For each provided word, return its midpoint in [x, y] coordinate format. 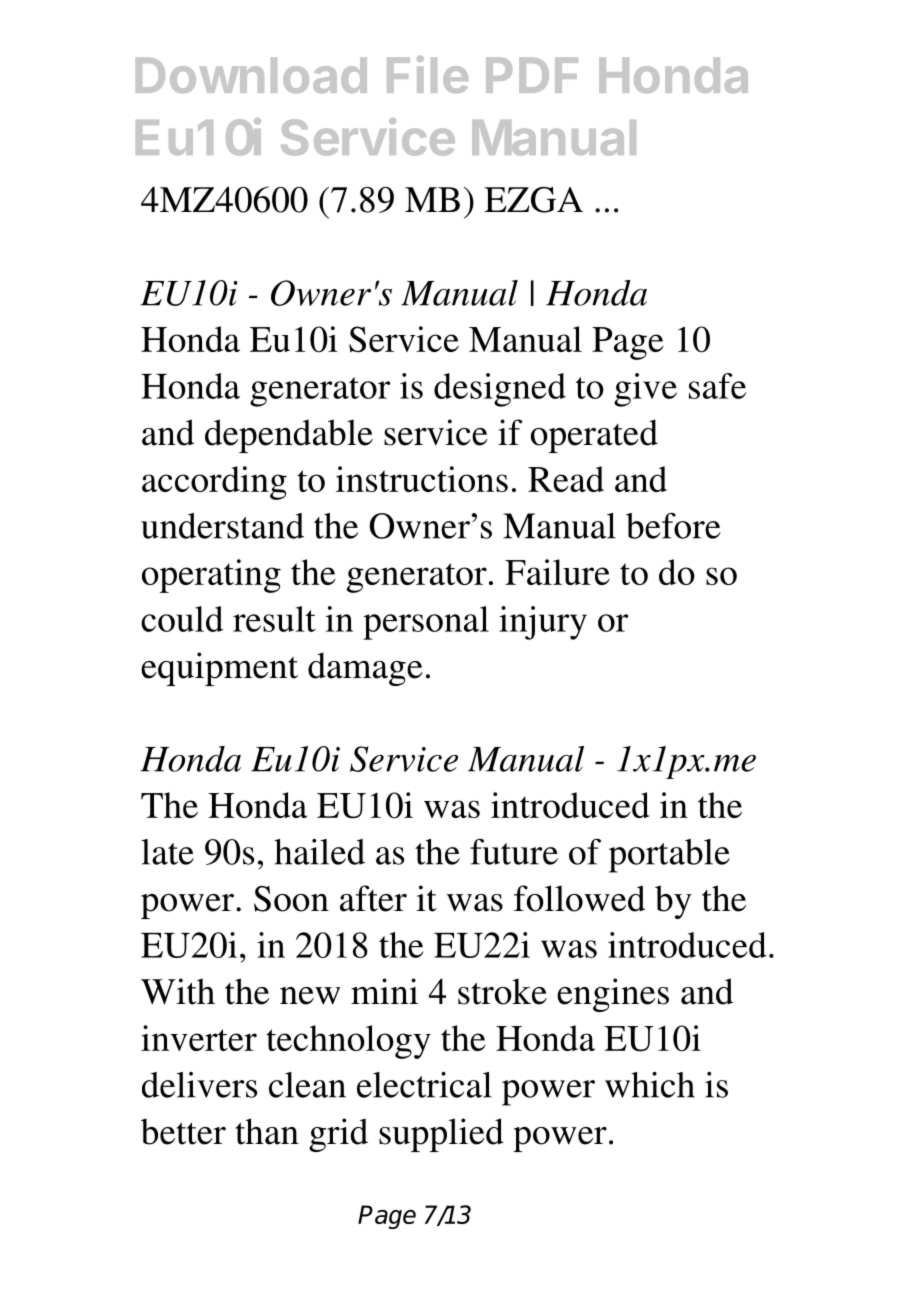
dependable [289, 436]
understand [222, 526]
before [673, 526]
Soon [291, 899]
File [427, 74]
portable [669, 856]
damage [365, 669]
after [373, 898]
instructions [422, 479]
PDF [532, 75]
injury [543, 623]
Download [251, 75]
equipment [219, 669]
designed [500, 390]
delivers [199, 1085]
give [645, 390]
